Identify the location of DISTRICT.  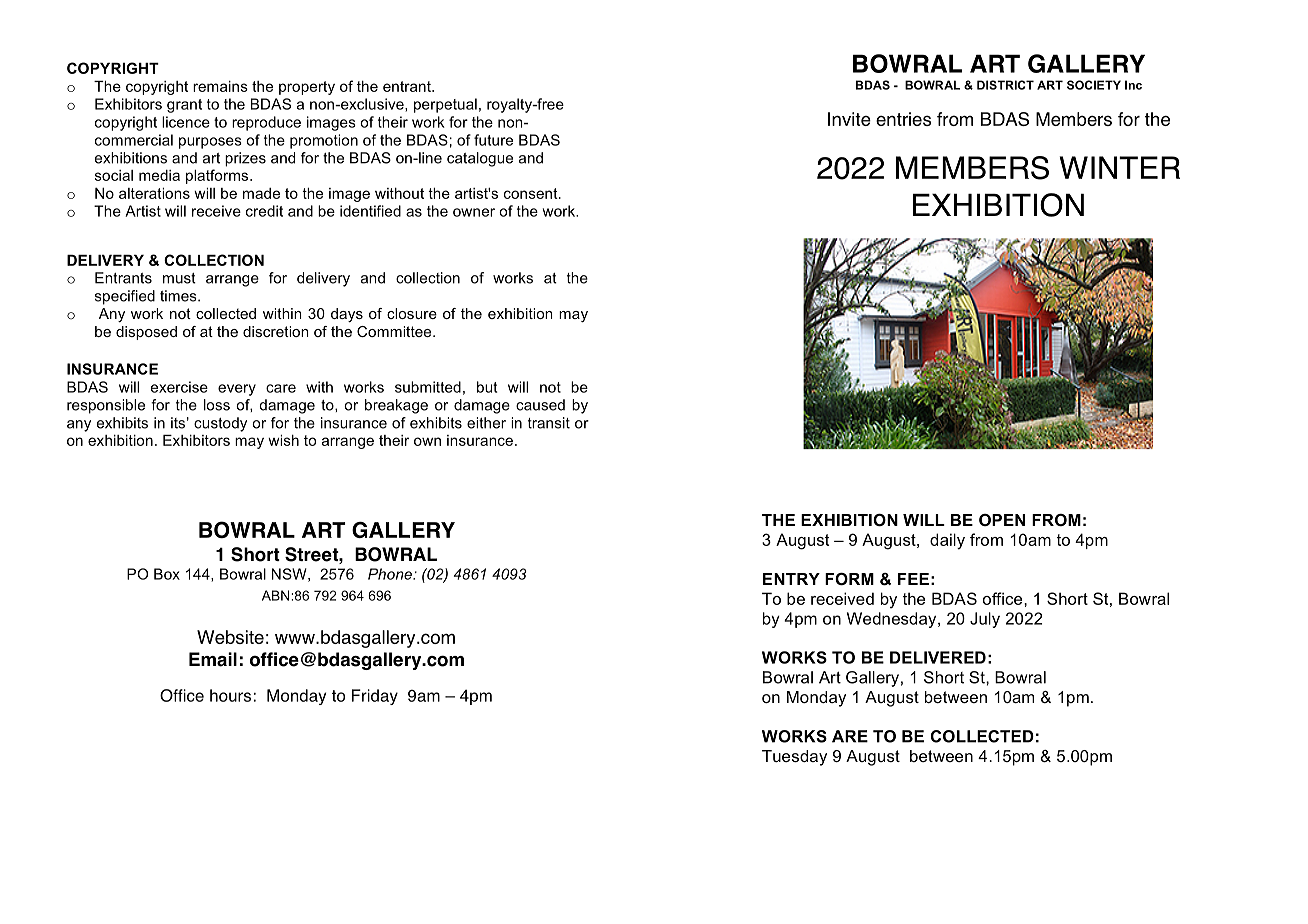
(1005, 85).
